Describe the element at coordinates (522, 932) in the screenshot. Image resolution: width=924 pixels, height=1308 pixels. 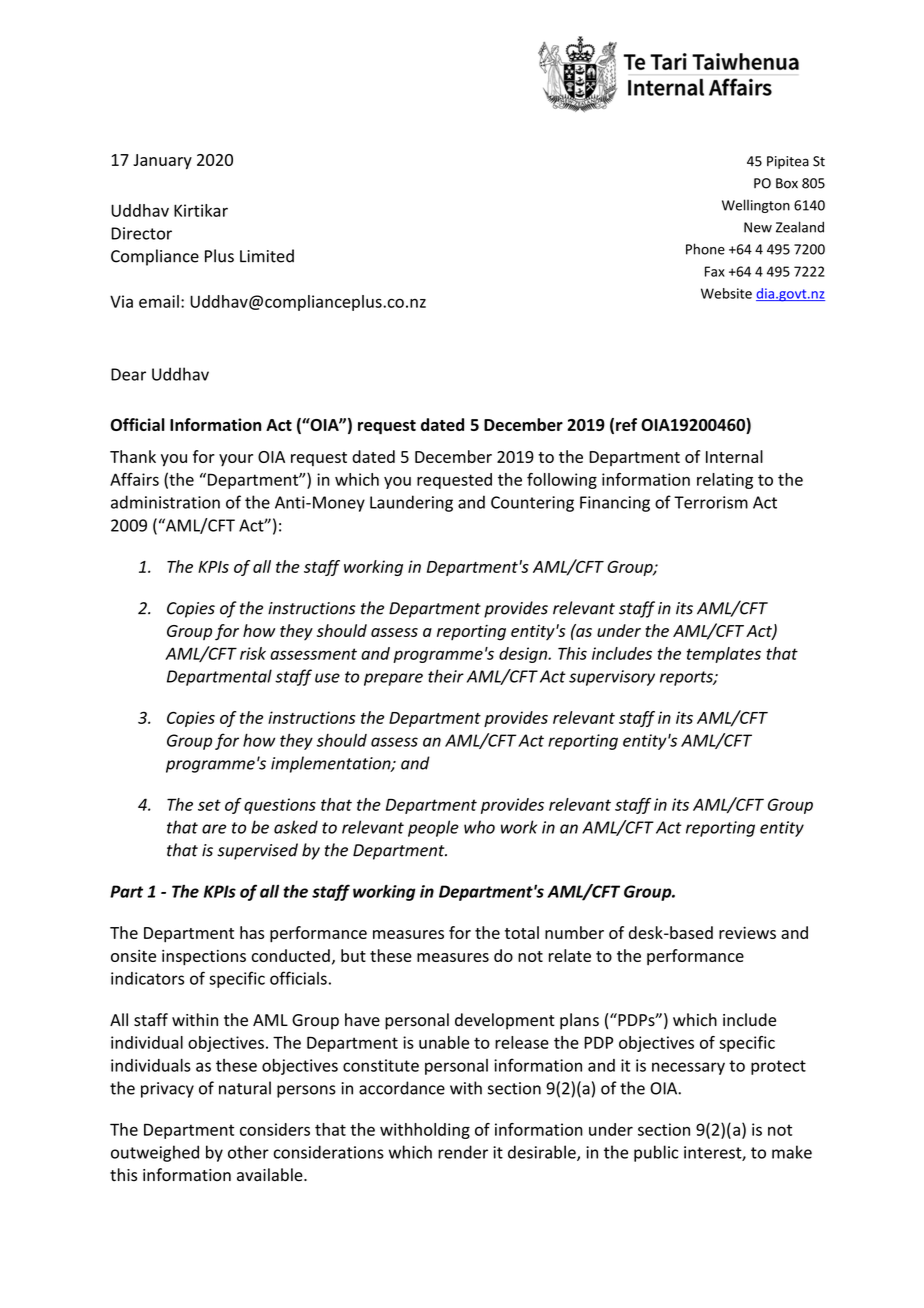
I see `total` at that location.
